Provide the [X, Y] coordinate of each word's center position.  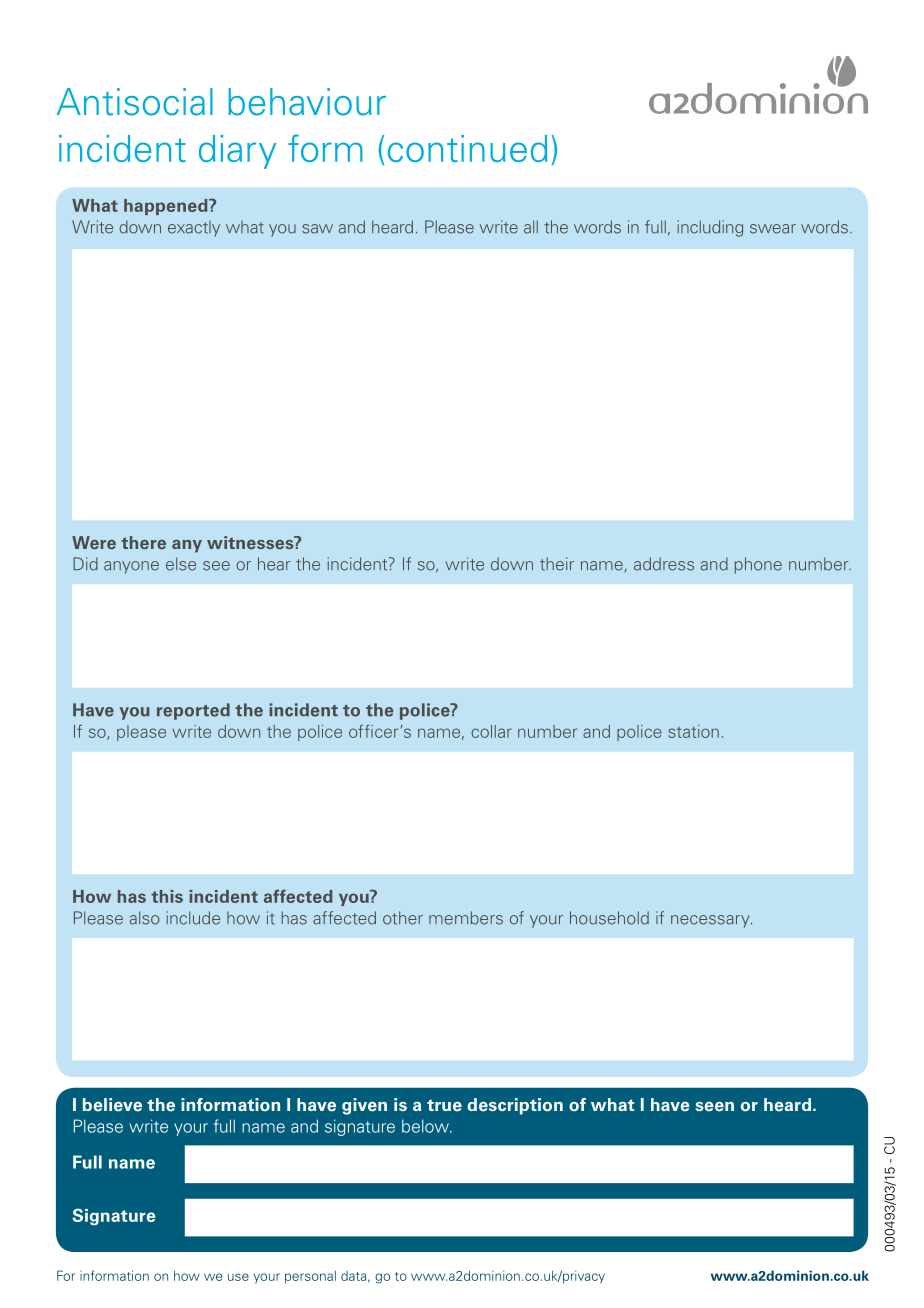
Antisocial [135, 102]
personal [310, 1277]
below [426, 1126]
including [710, 228]
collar [491, 731]
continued [467, 148]
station [693, 731]
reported [193, 711]
